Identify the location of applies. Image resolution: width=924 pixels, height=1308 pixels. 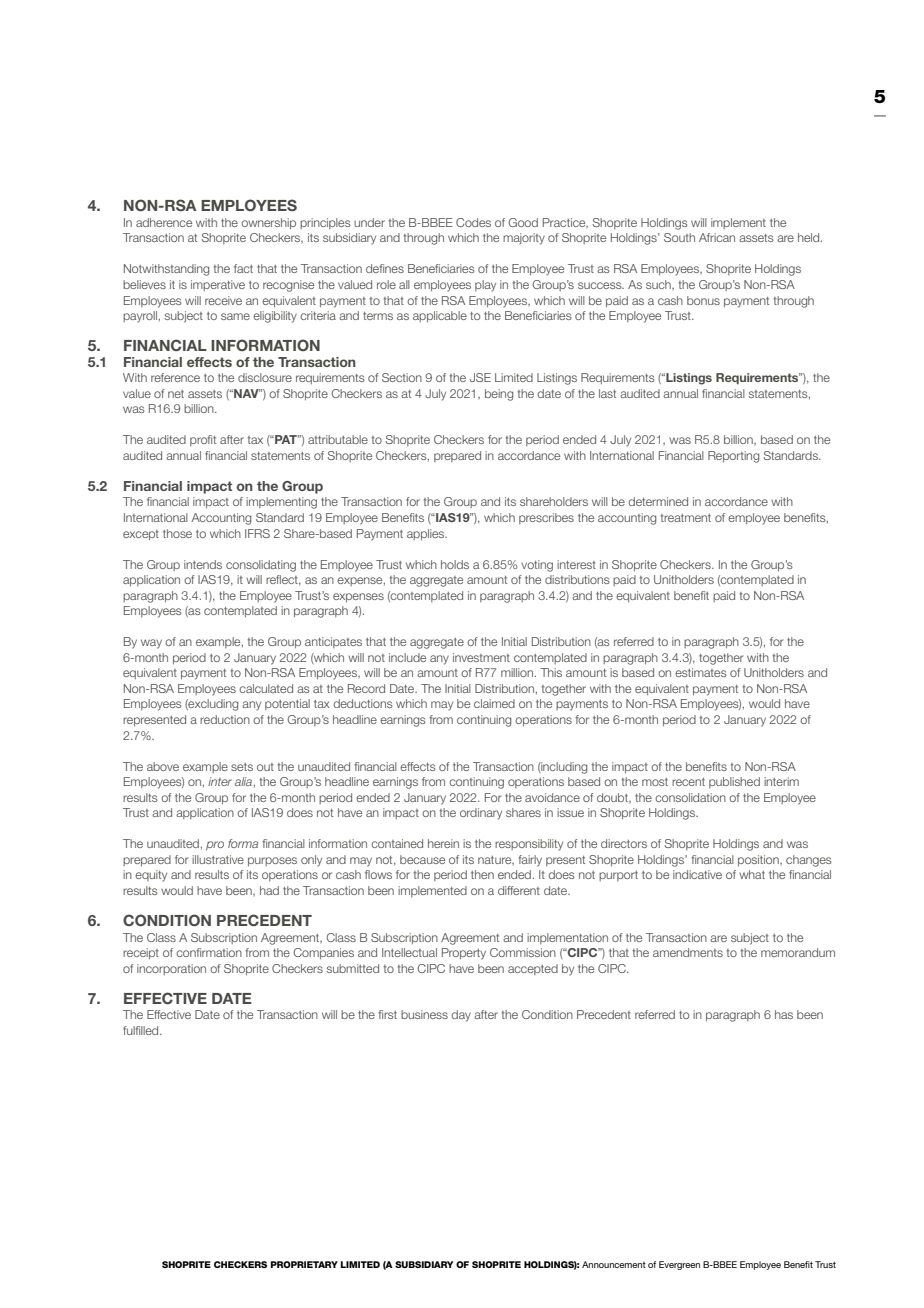
(427, 534).
